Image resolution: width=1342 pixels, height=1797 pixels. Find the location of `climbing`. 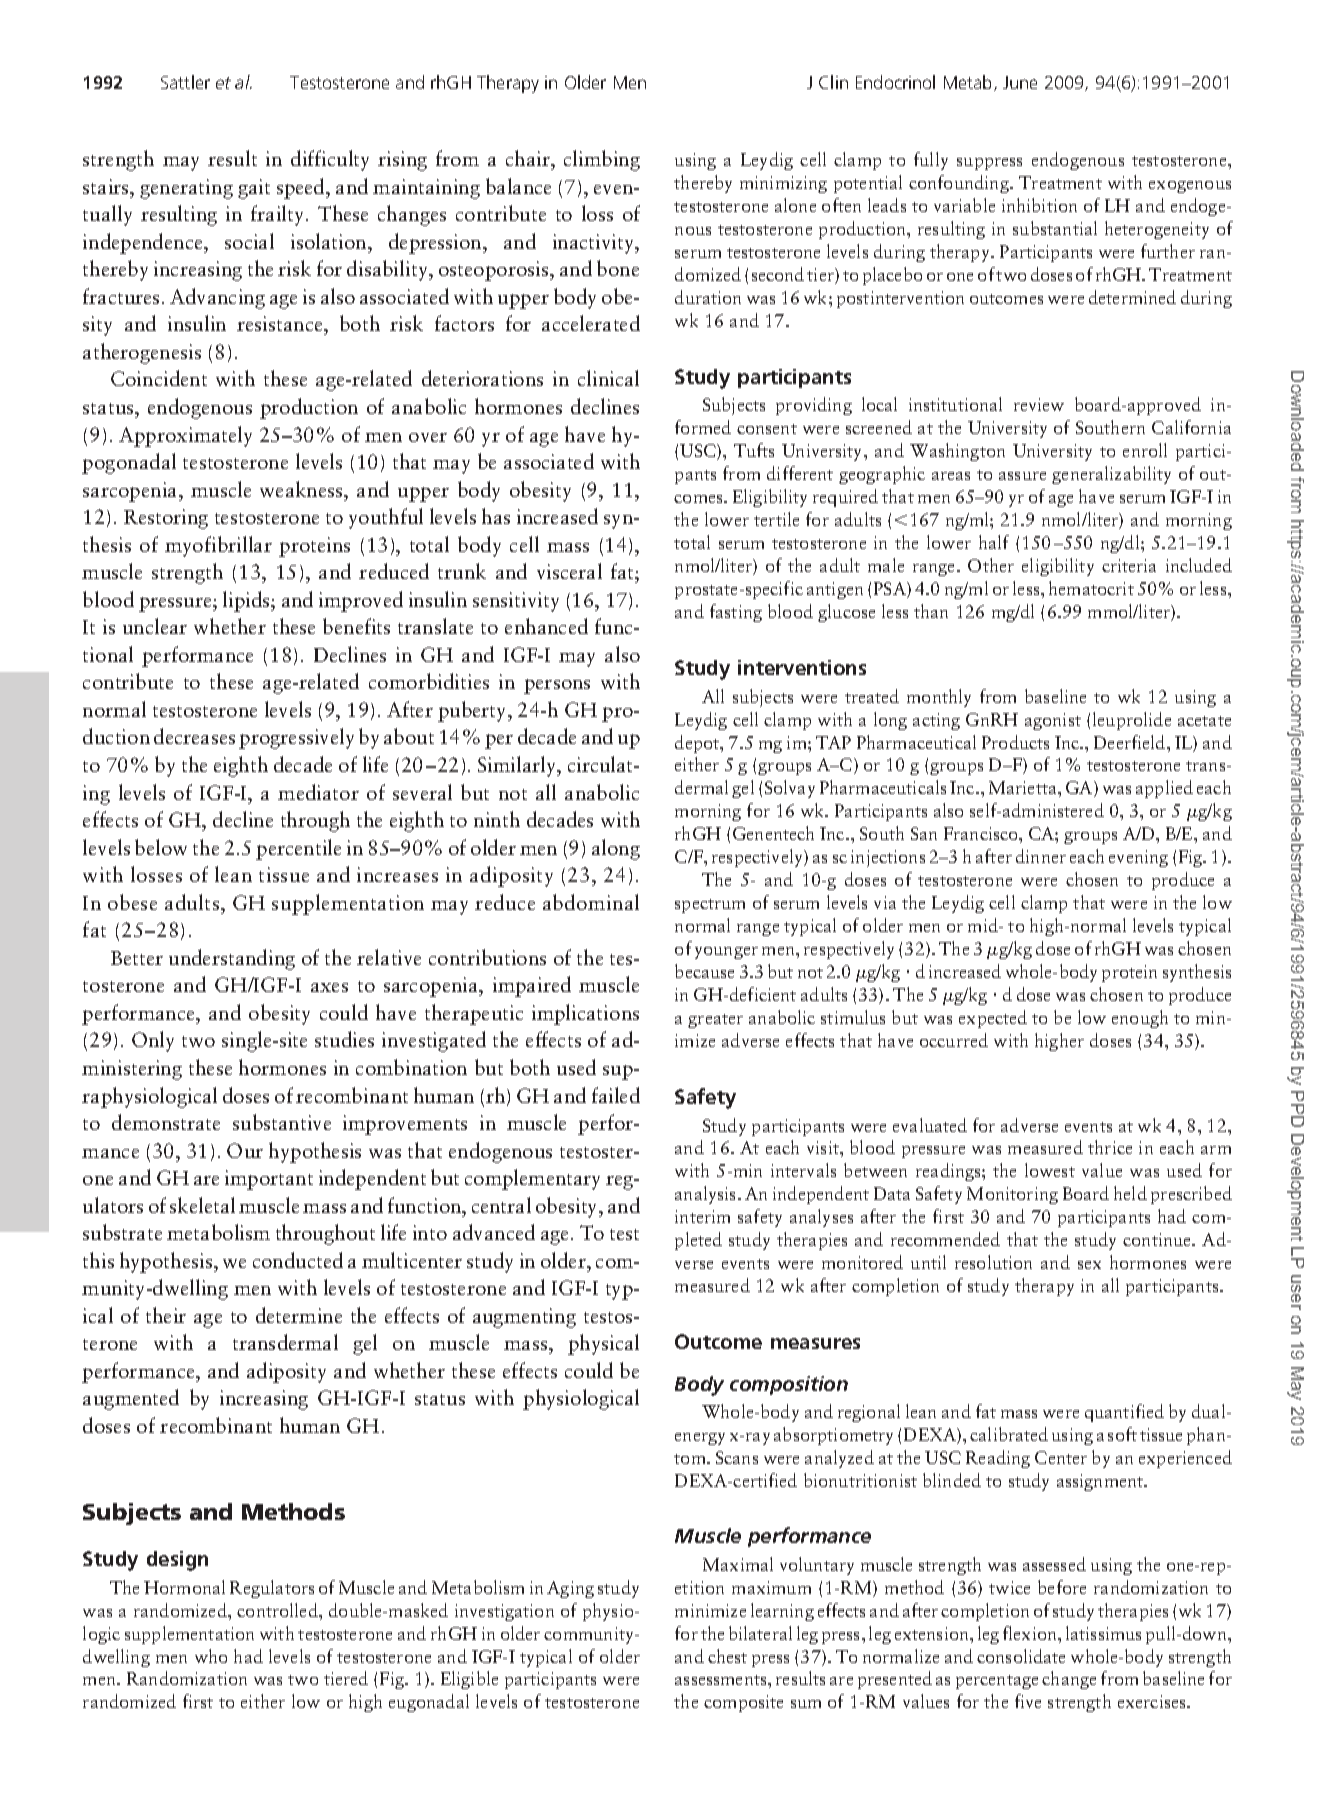

climbing is located at coordinates (602, 160).
